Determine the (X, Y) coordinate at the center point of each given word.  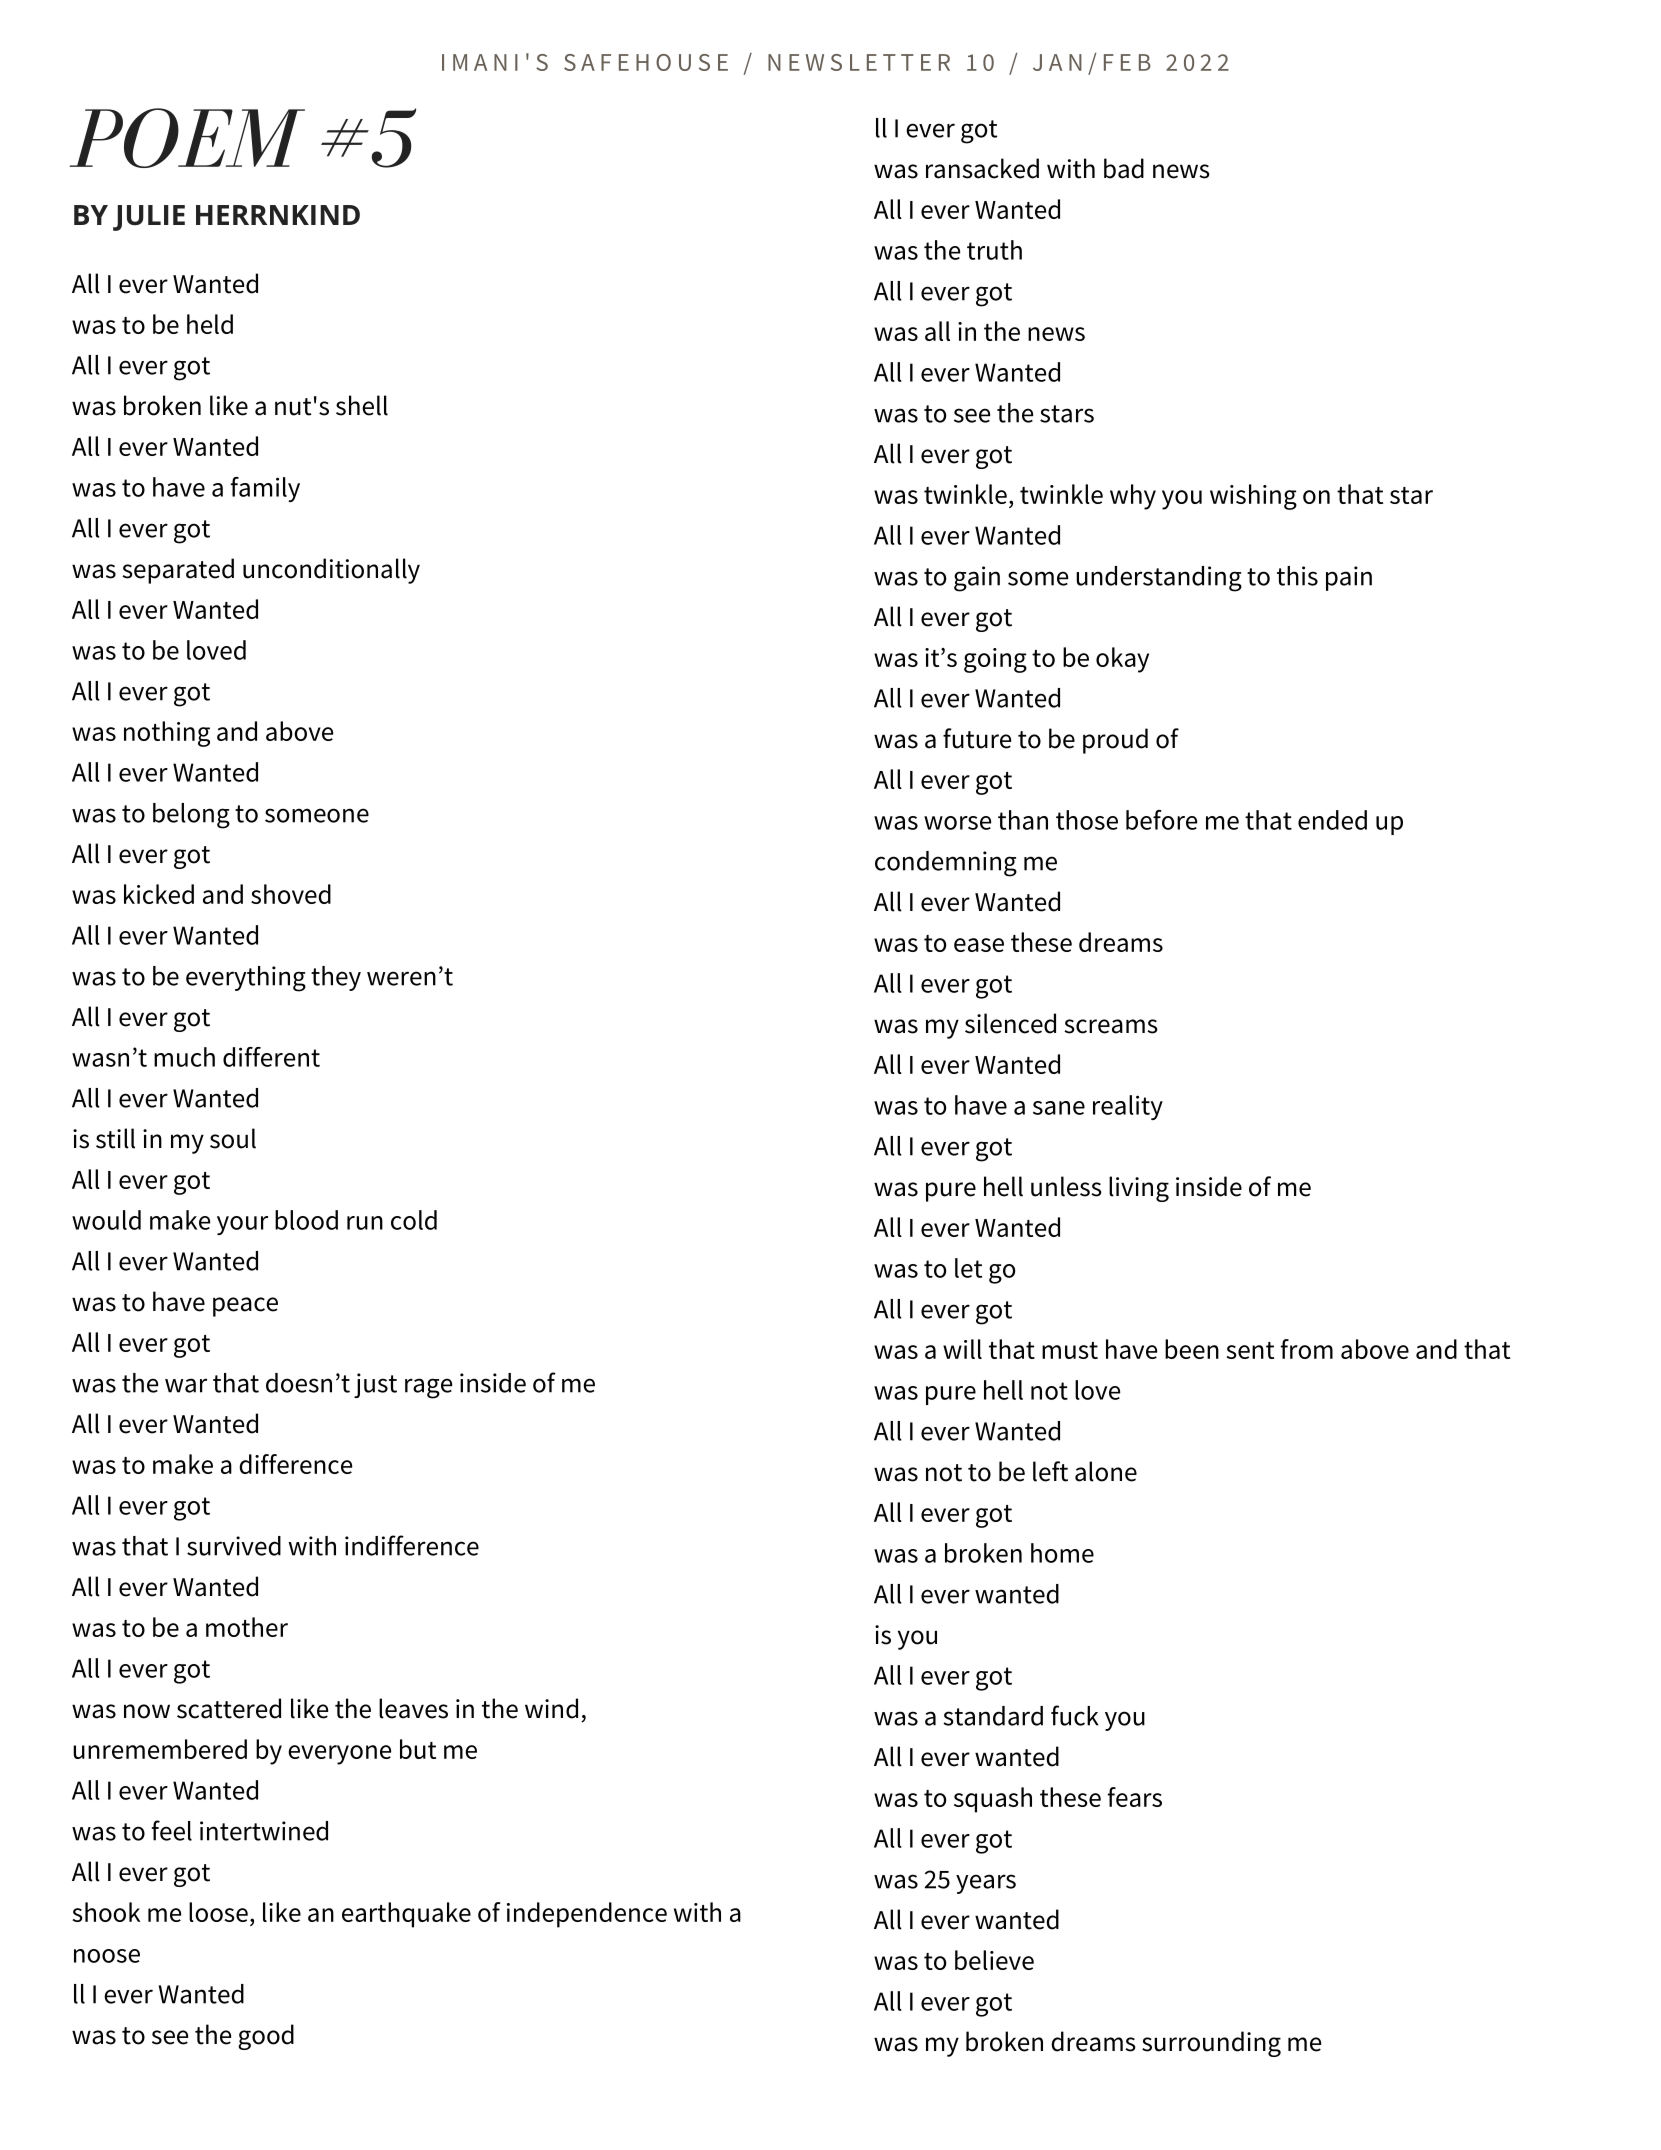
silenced (1010, 1023)
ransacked (982, 168)
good (266, 2037)
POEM (187, 138)
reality (1128, 1107)
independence (587, 1915)
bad (1124, 168)
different (271, 1057)
